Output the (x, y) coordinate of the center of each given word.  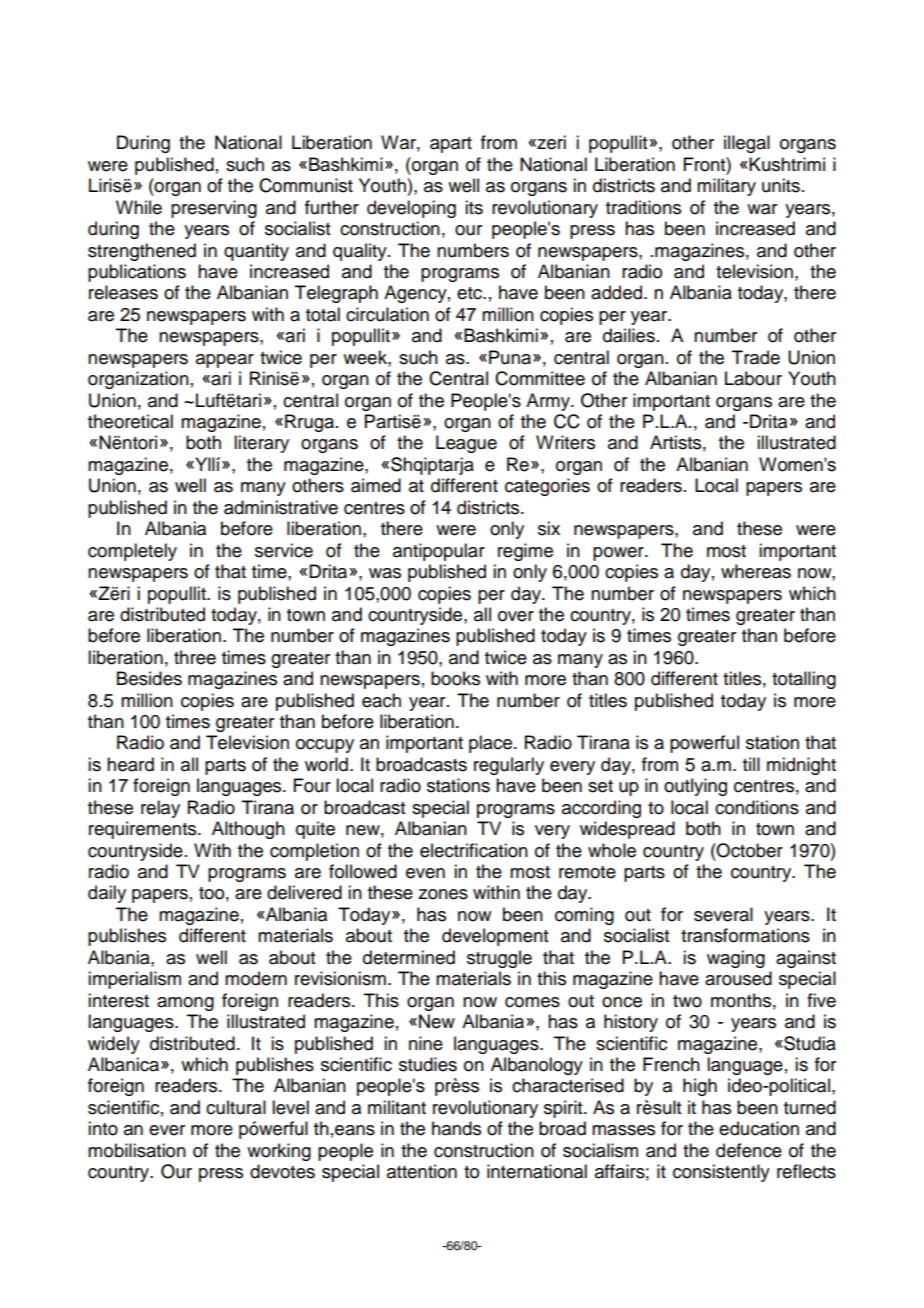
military (726, 187)
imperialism (134, 980)
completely (132, 552)
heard (130, 764)
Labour (753, 378)
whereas (756, 571)
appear (225, 361)
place (492, 744)
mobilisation (137, 1150)
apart (451, 145)
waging (736, 959)
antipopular (439, 552)
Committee (540, 378)
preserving (214, 209)
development (495, 937)
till (751, 764)
